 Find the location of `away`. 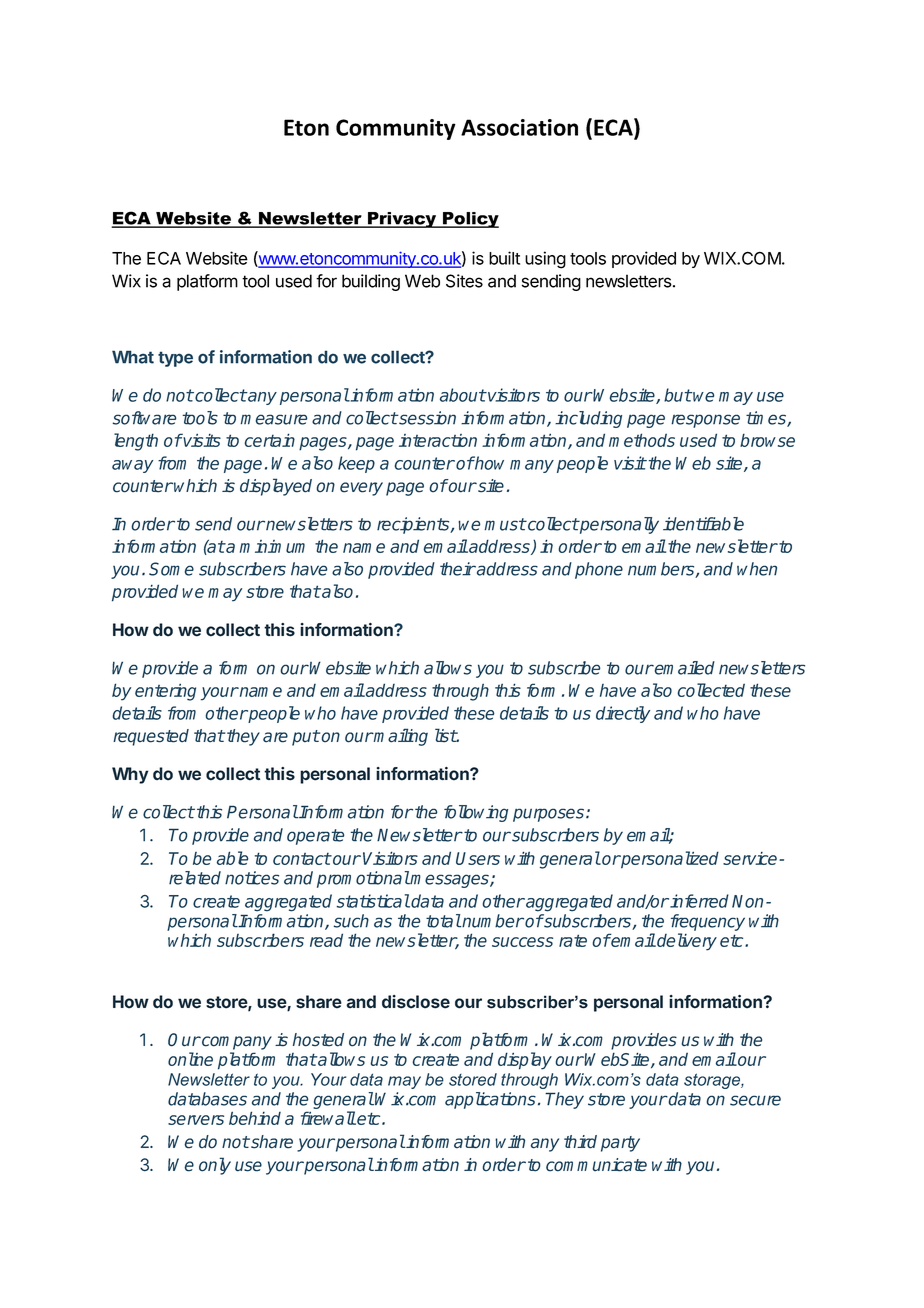

away is located at coordinates (132, 466).
